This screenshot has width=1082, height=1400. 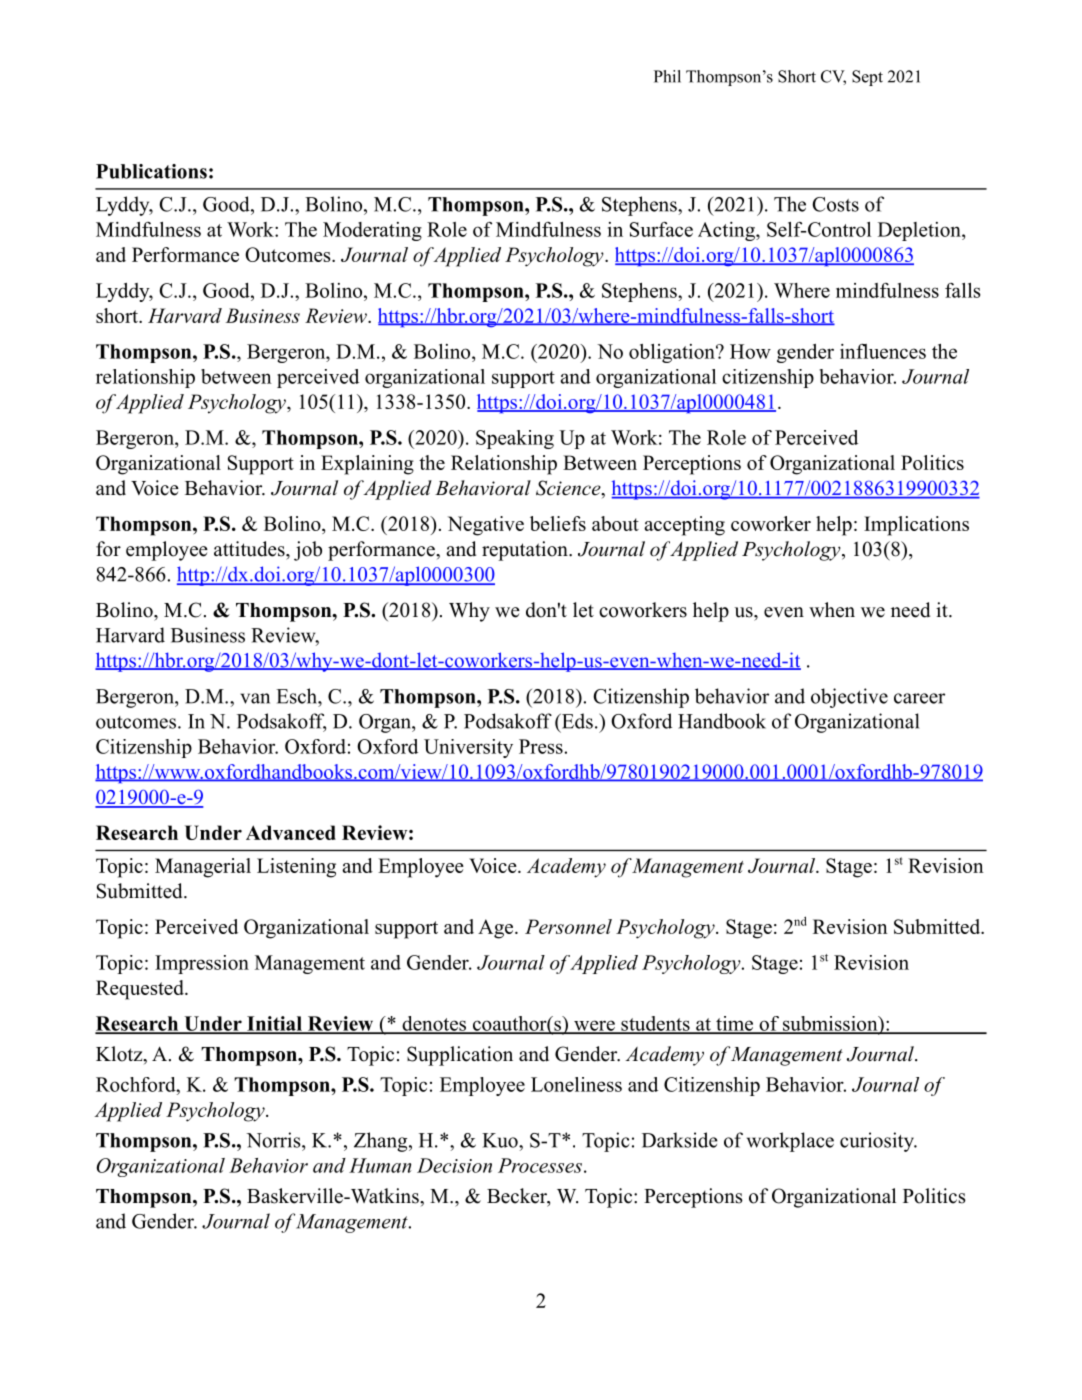 What do you see at coordinates (849, 698) in the screenshot?
I see `objective` at bounding box center [849, 698].
